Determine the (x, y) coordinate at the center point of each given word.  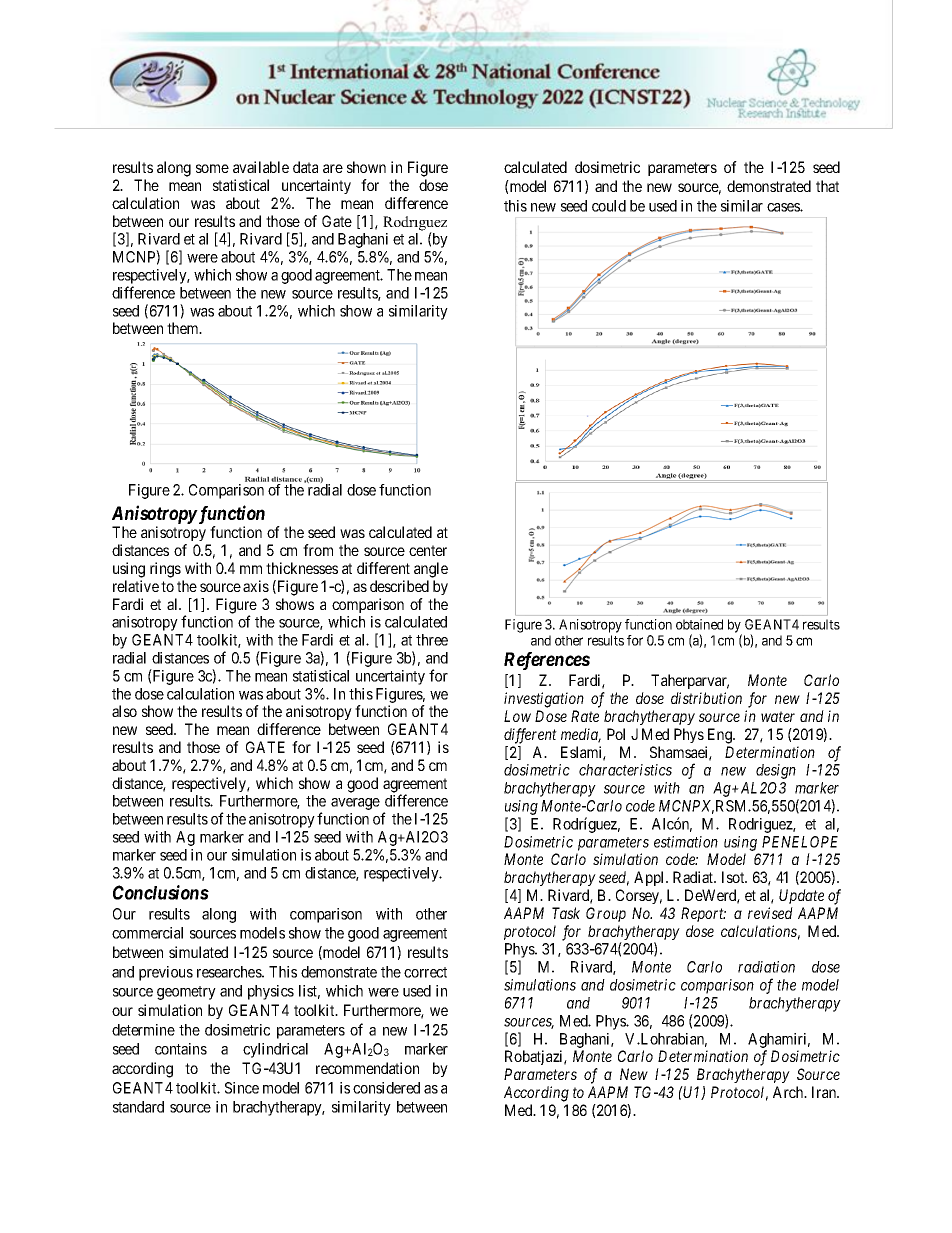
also (124, 711)
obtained (699, 624)
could (609, 206)
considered (386, 1088)
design (776, 771)
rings (165, 570)
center (428, 550)
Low (517, 716)
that (827, 186)
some (212, 168)
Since (242, 1088)
